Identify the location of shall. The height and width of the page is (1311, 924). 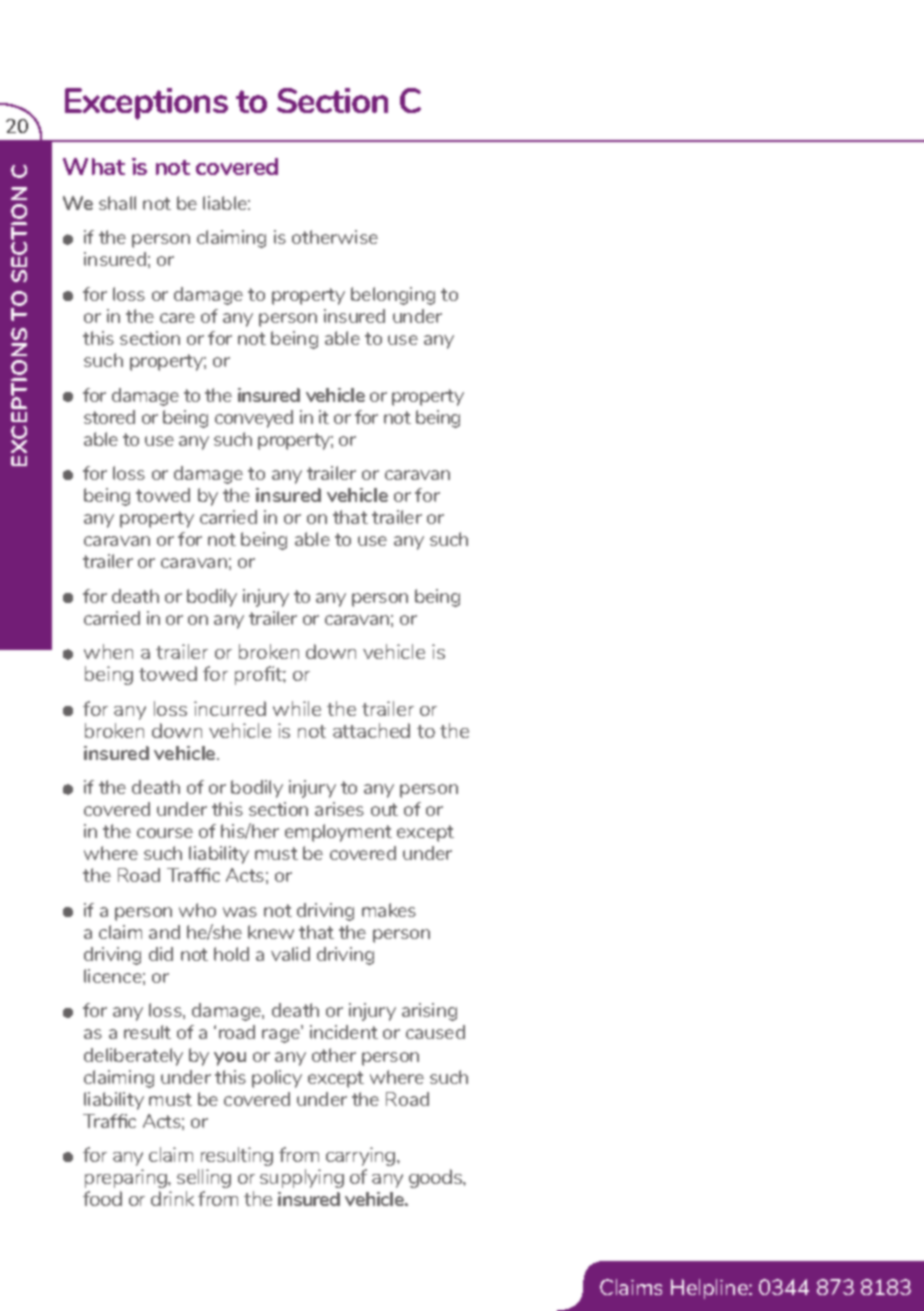
(117, 203).
